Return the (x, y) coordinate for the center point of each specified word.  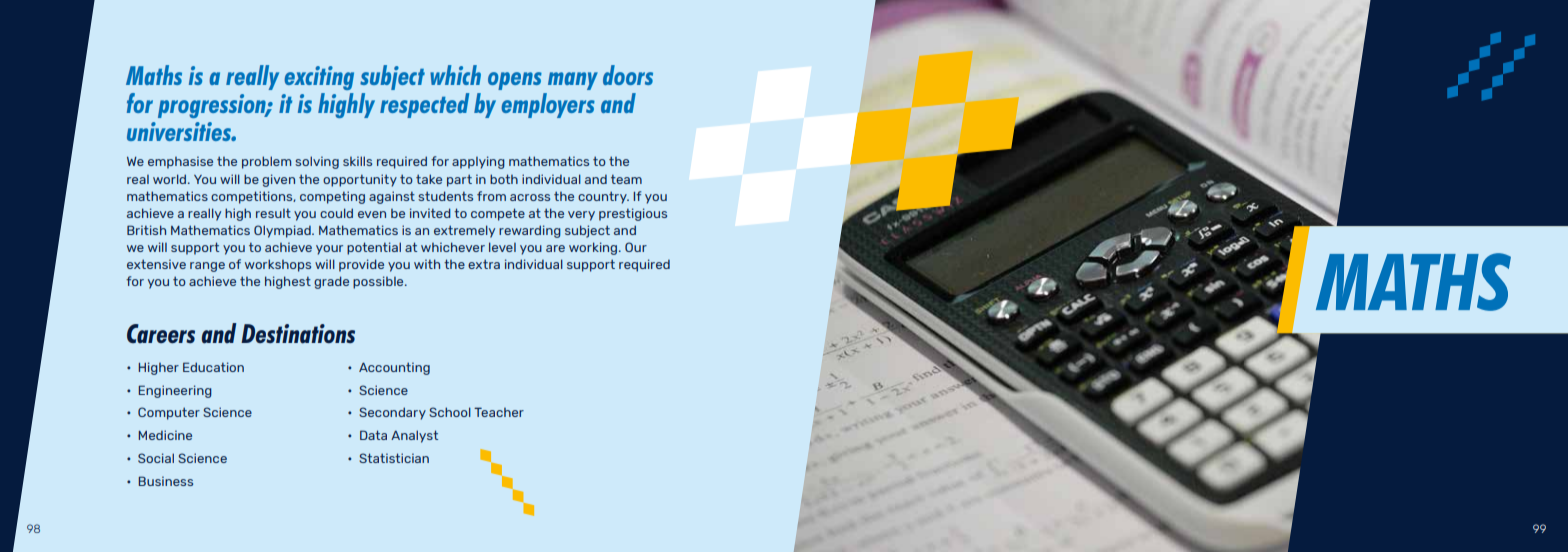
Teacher (499, 412)
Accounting (394, 368)
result (273, 213)
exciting (319, 78)
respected (424, 105)
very (581, 216)
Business (165, 481)
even (372, 214)
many (573, 81)
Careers (161, 333)
